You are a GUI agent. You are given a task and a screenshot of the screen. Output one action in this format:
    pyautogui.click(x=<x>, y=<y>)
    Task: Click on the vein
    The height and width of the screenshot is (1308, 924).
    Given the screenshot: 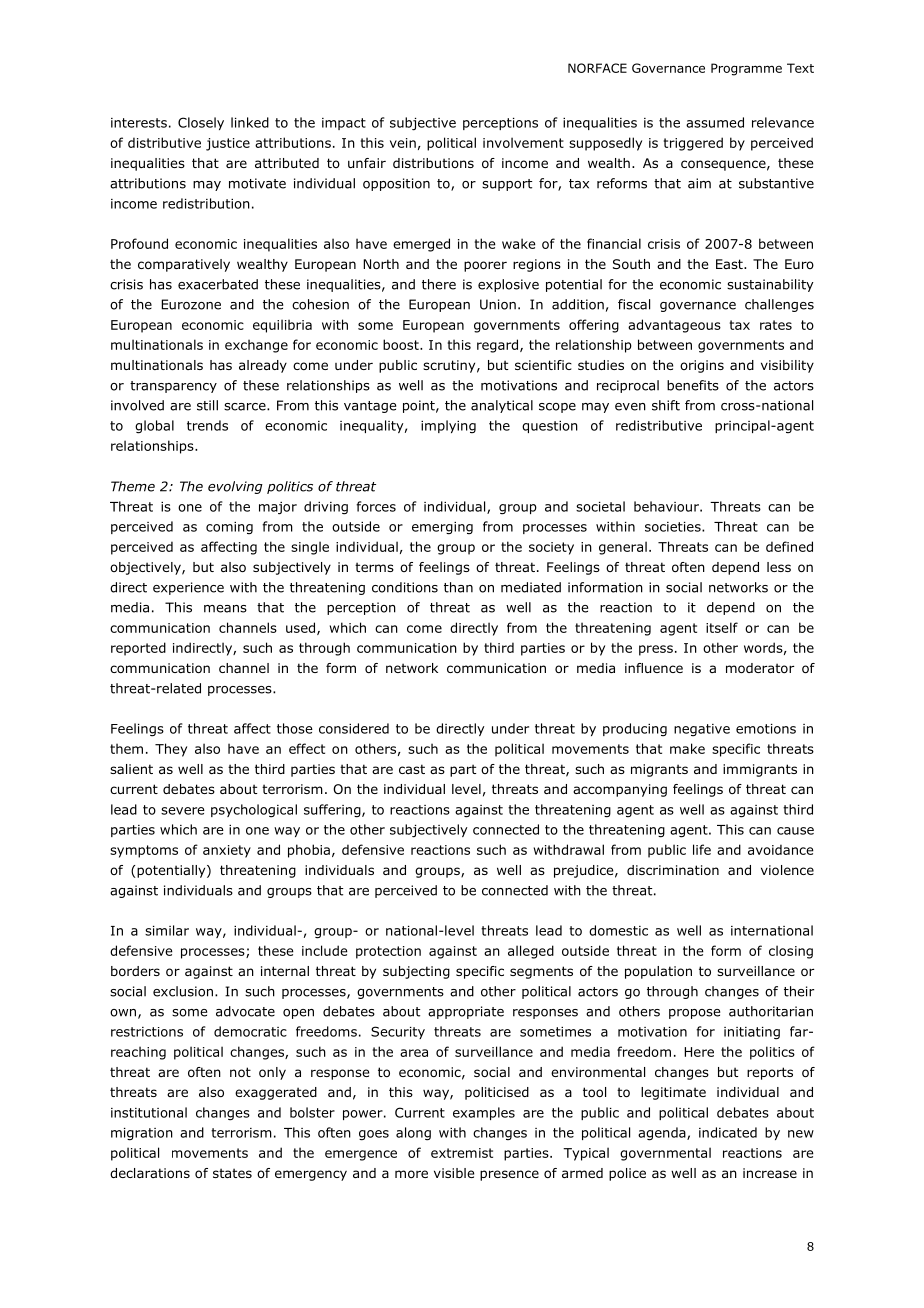 What is the action you would take?
    pyautogui.click(x=403, y=143)
